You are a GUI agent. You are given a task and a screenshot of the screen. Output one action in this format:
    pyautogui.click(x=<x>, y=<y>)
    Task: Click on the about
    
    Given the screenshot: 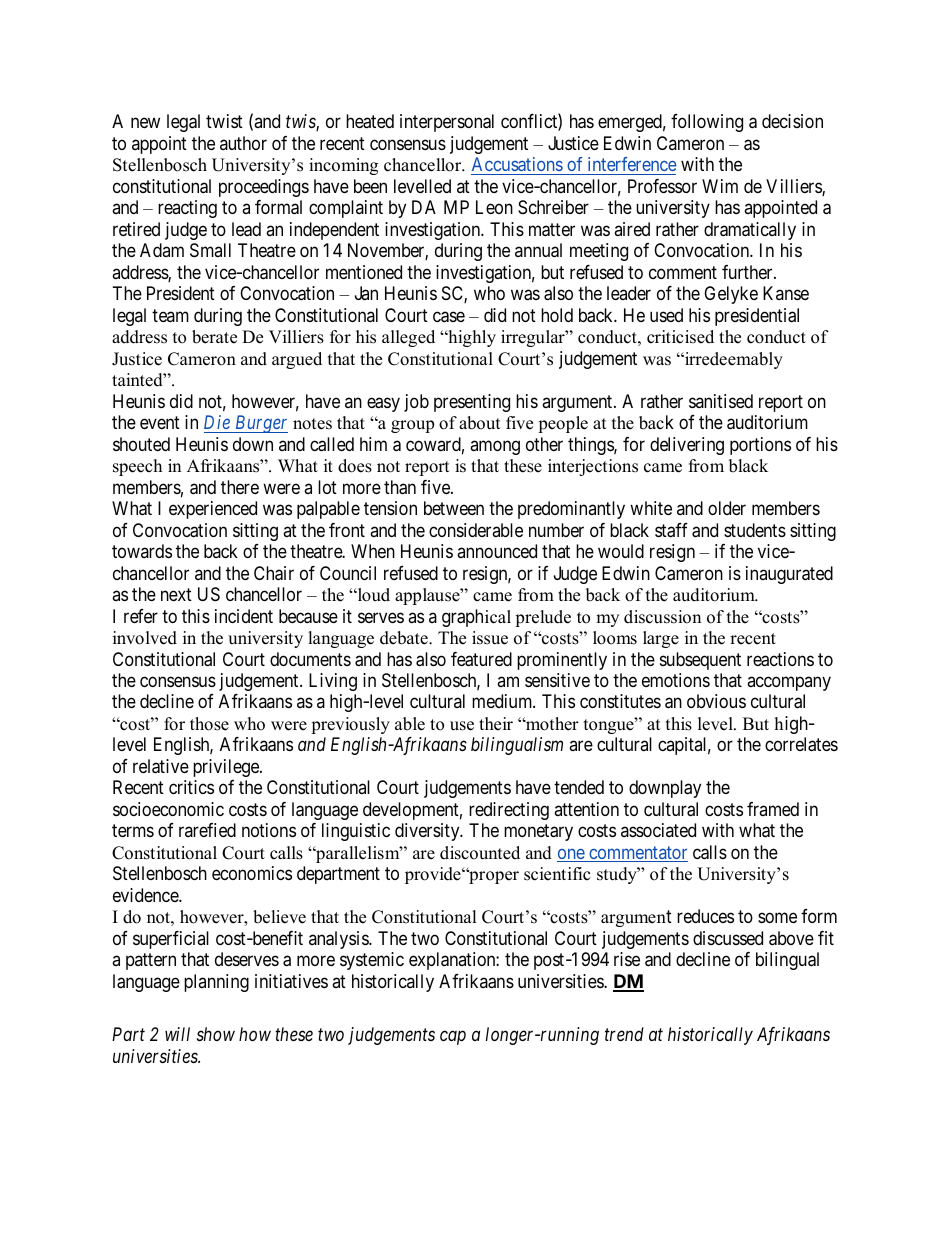 What is the action you would take?
    pyautogui.click(x=480, y=423)
